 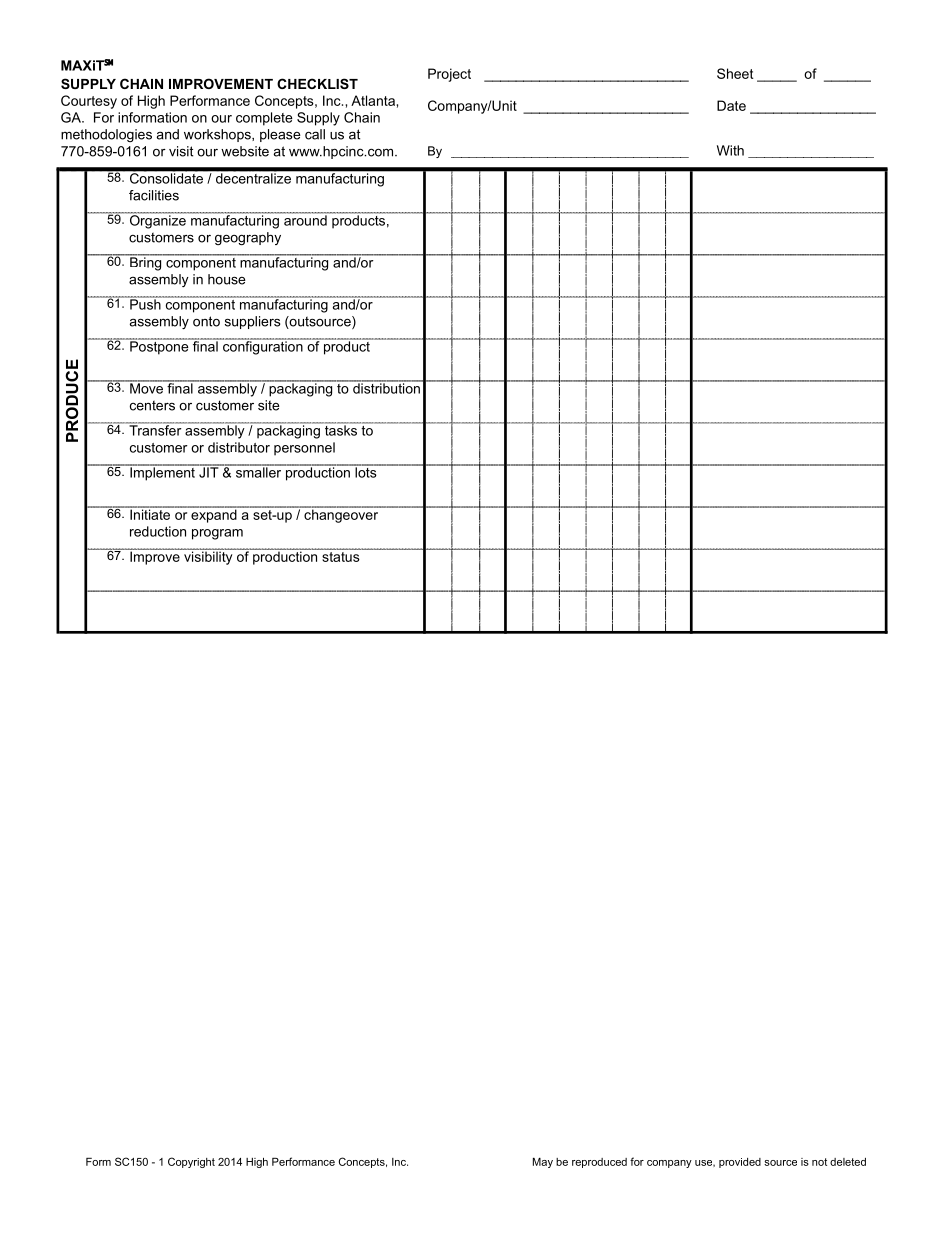 What do you see at coordinates (191, 1162) in the page?
I see `Copyright` at bounding box center [191, 1162].
